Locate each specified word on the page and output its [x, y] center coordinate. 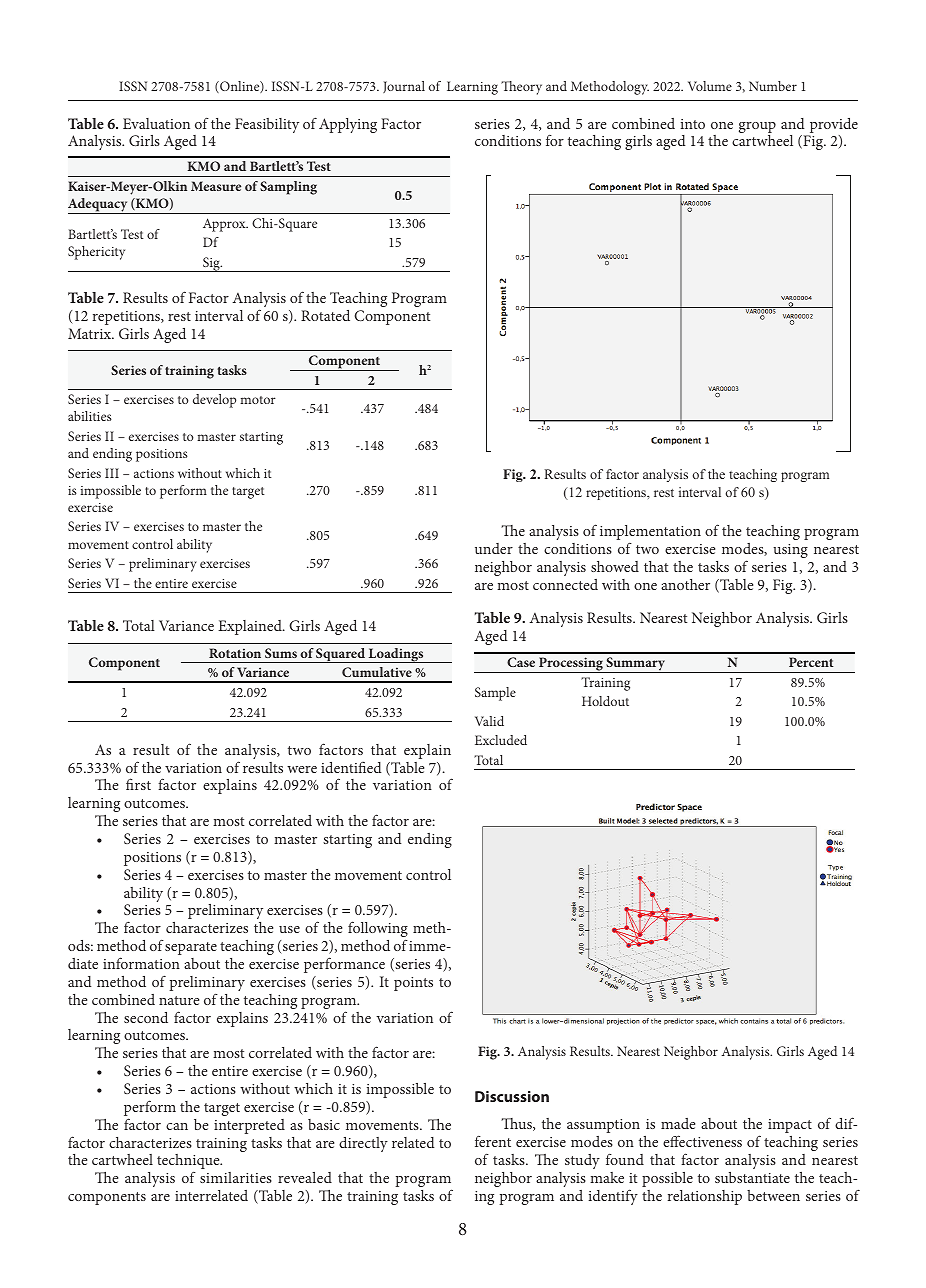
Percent [811, 662]
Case [521, 662]
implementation [650, 532]
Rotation [235, 653]
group [757, 129]
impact [790, 1126]
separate [191, 948]
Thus [517, 1124]
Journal [404, 87]
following [378, 929]
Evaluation [156, 123]
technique [189, 1161]
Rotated [325, 315]
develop [214, 401]
